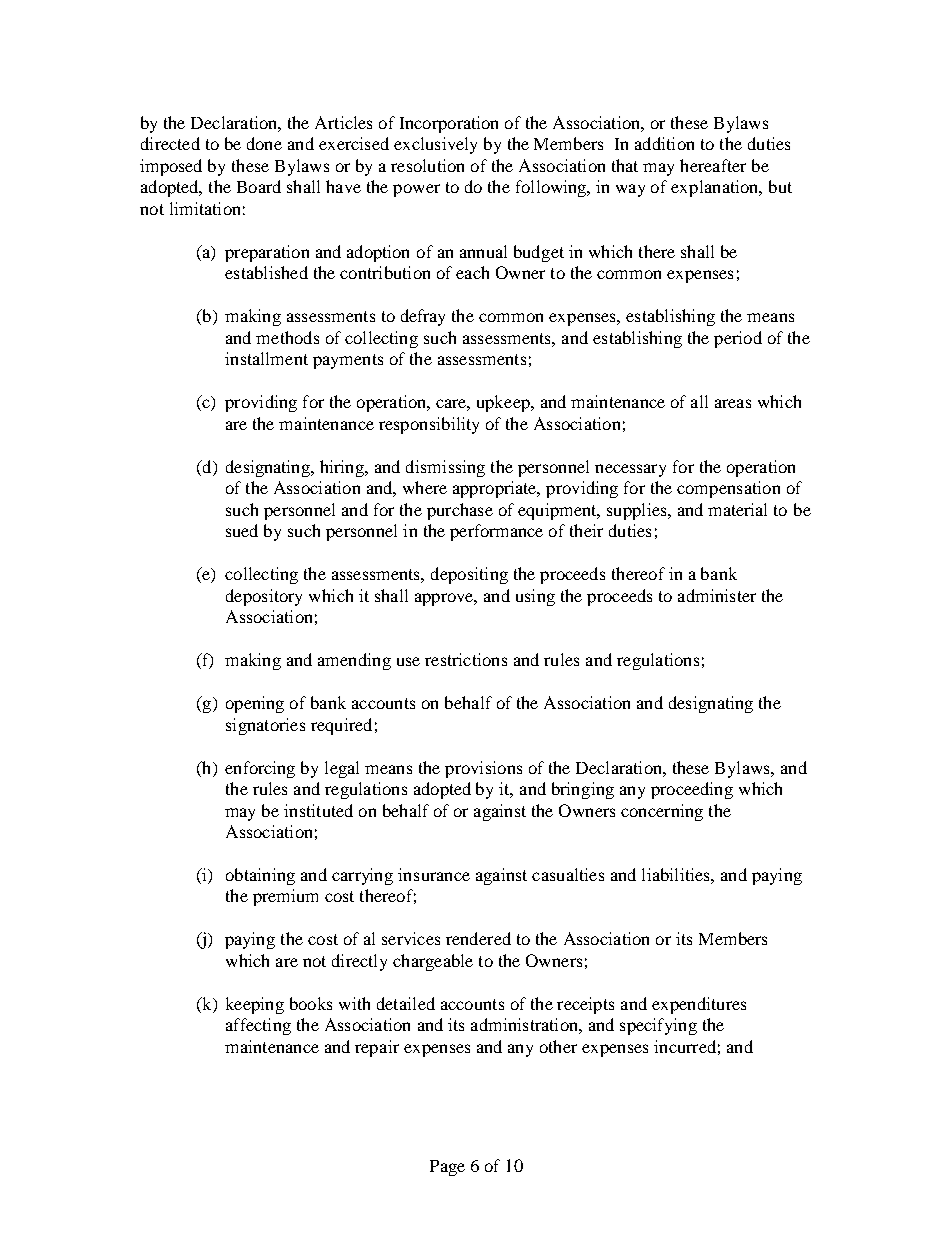 Image resolution: width=952 pixels, height=1233 pixels. What do you see at coordinates (447, 1168) in the page?
I see `Page` at bounding box center [447, 1168].
